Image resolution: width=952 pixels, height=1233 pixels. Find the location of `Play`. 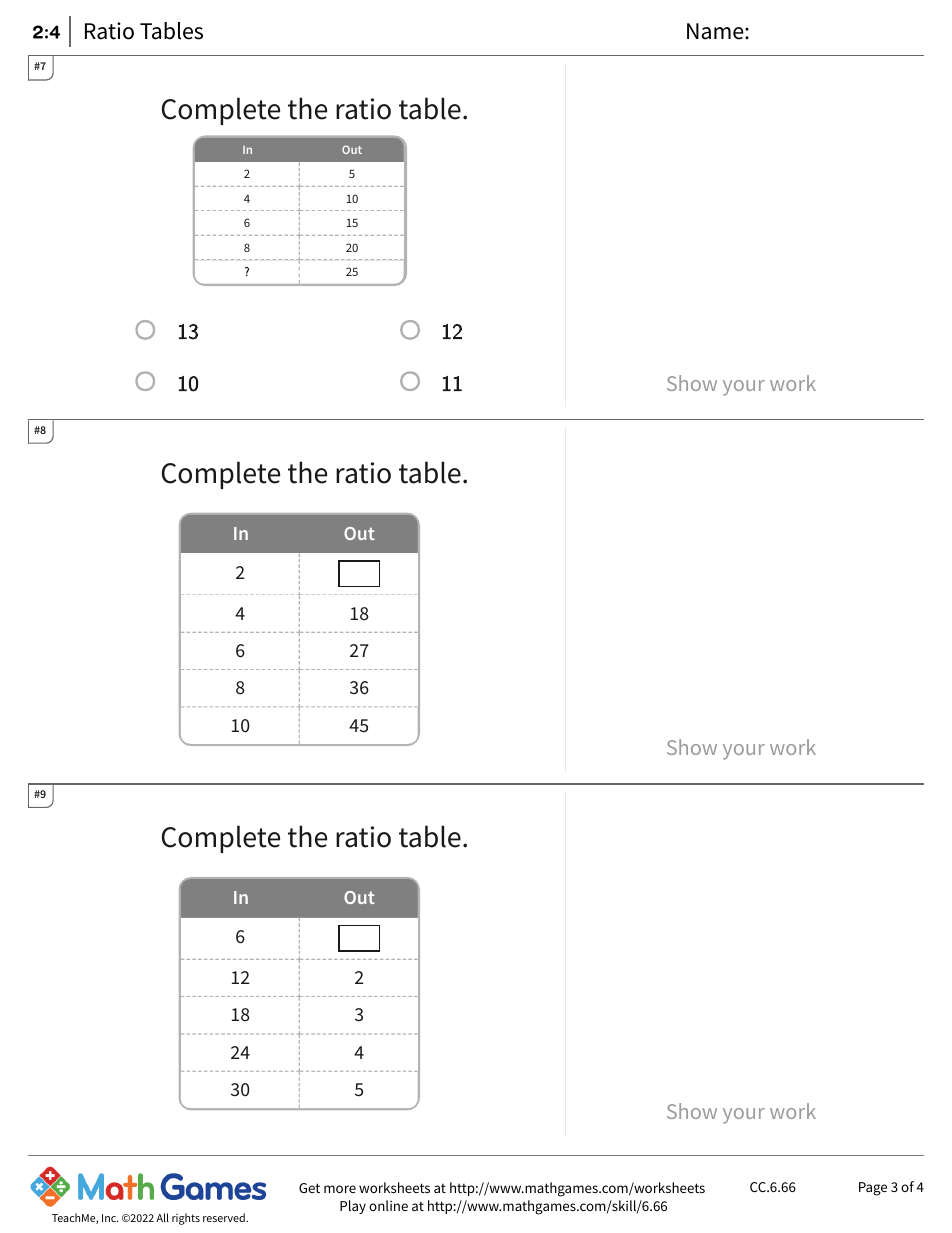

Play is located at coordinates (353, 1207).
